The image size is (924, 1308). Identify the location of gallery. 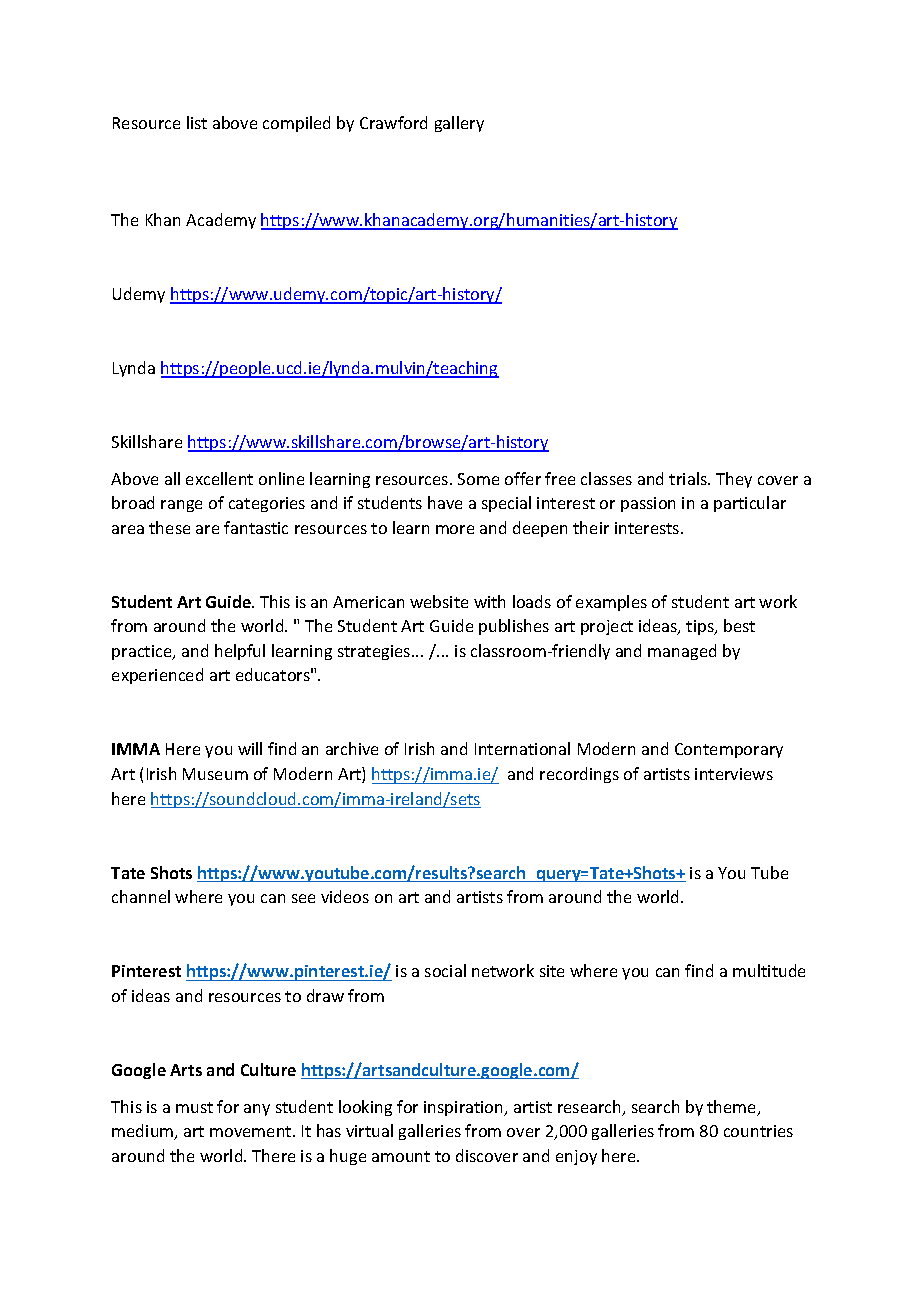
(459, 124).
